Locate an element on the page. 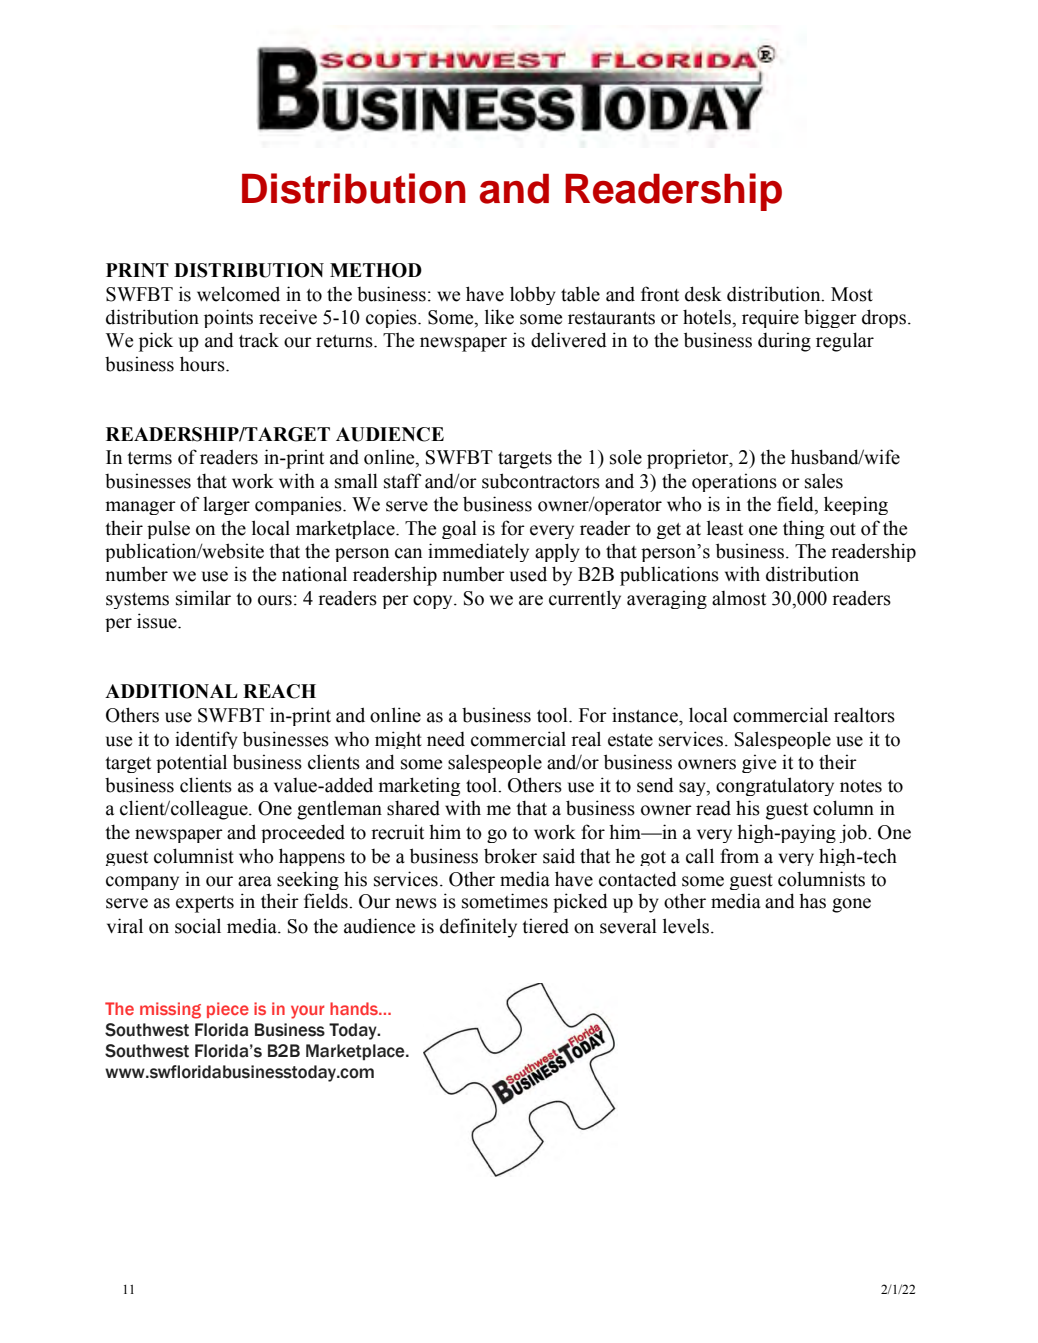 This document has width=1038, height=1343. piece is located at coordinates (228, 1010).
